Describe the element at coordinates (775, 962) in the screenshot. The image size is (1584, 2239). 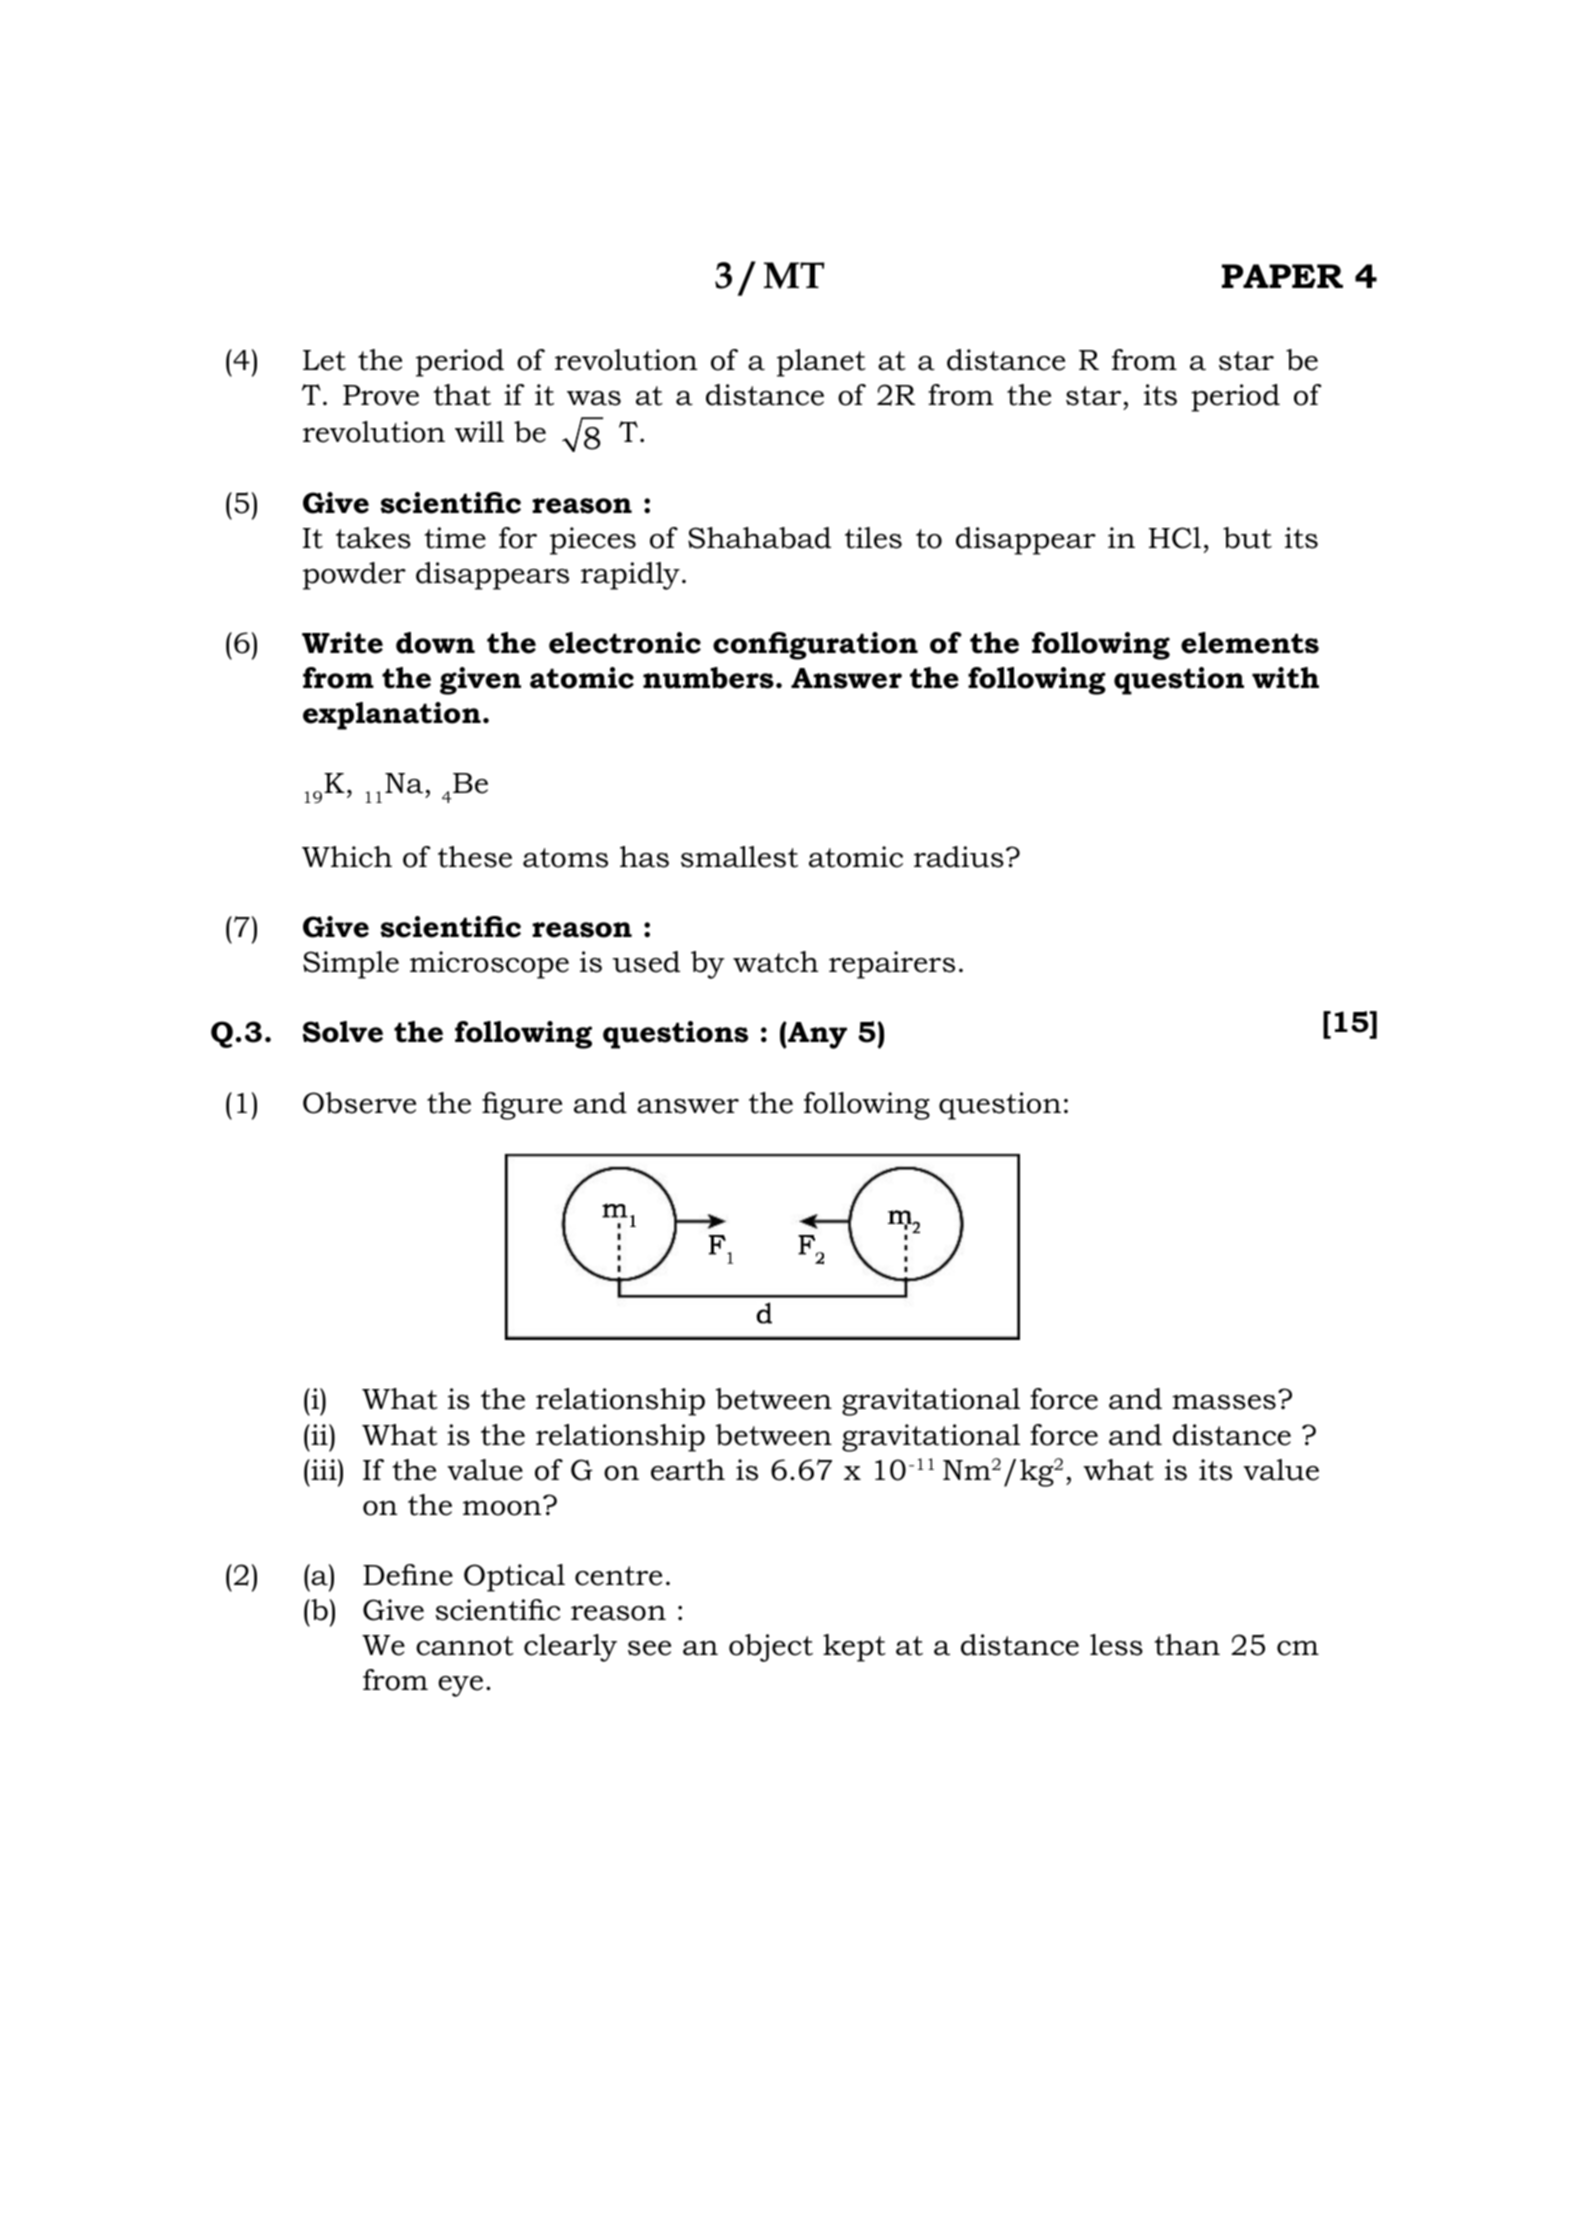
I see `watch` at that location.
